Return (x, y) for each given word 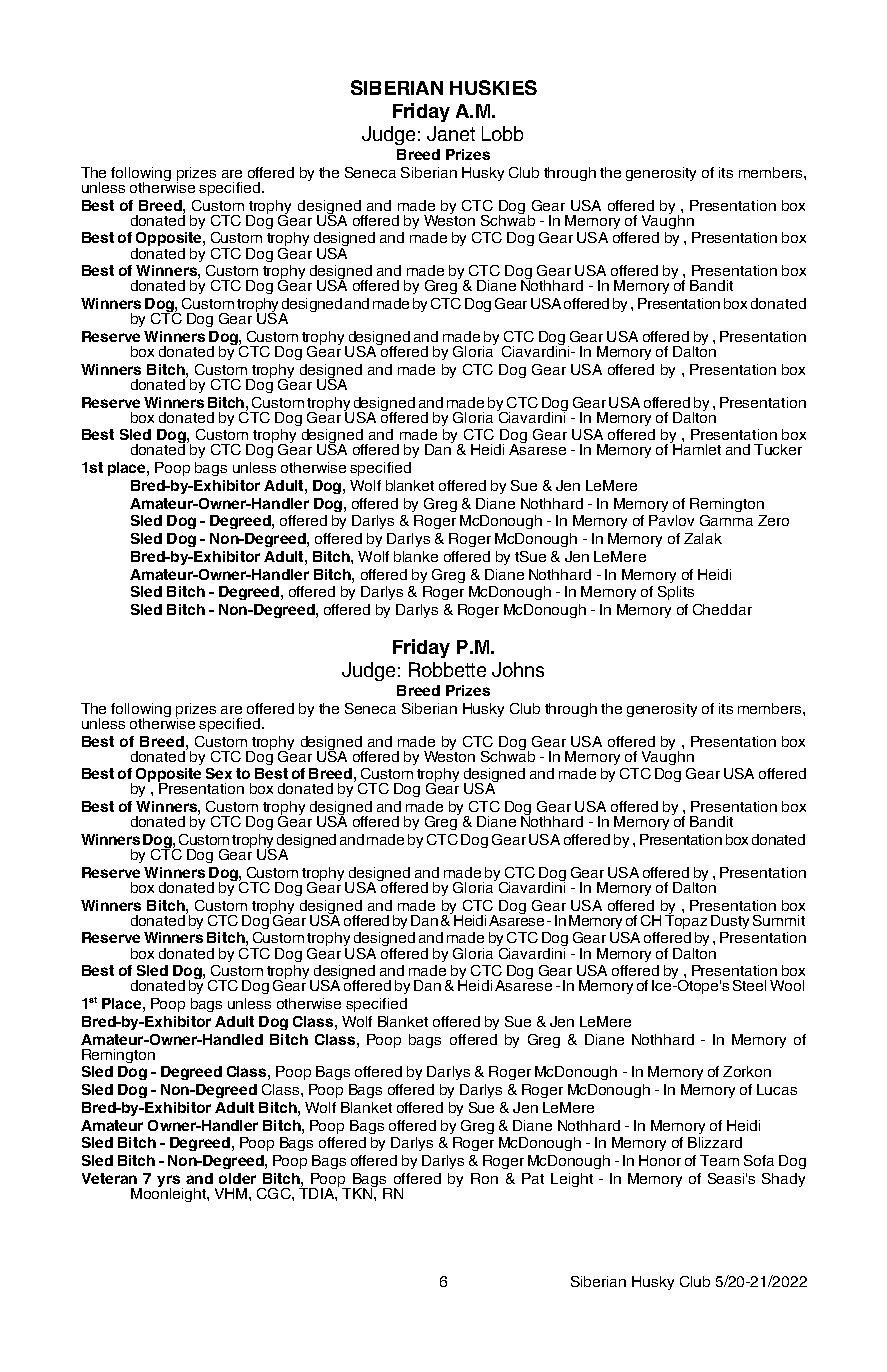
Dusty (730, 922)
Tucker (778, 449)
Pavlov (671, 520)
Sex (219, 773)
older (237, 1178)
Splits (676, 593)
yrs (168, 1182)
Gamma (726, 520)
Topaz (686, 920)
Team (719, 1160)
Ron (484, 1178)
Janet (451, 133)
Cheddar (722, 609)
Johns (518, 669)
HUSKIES (493, 87)
